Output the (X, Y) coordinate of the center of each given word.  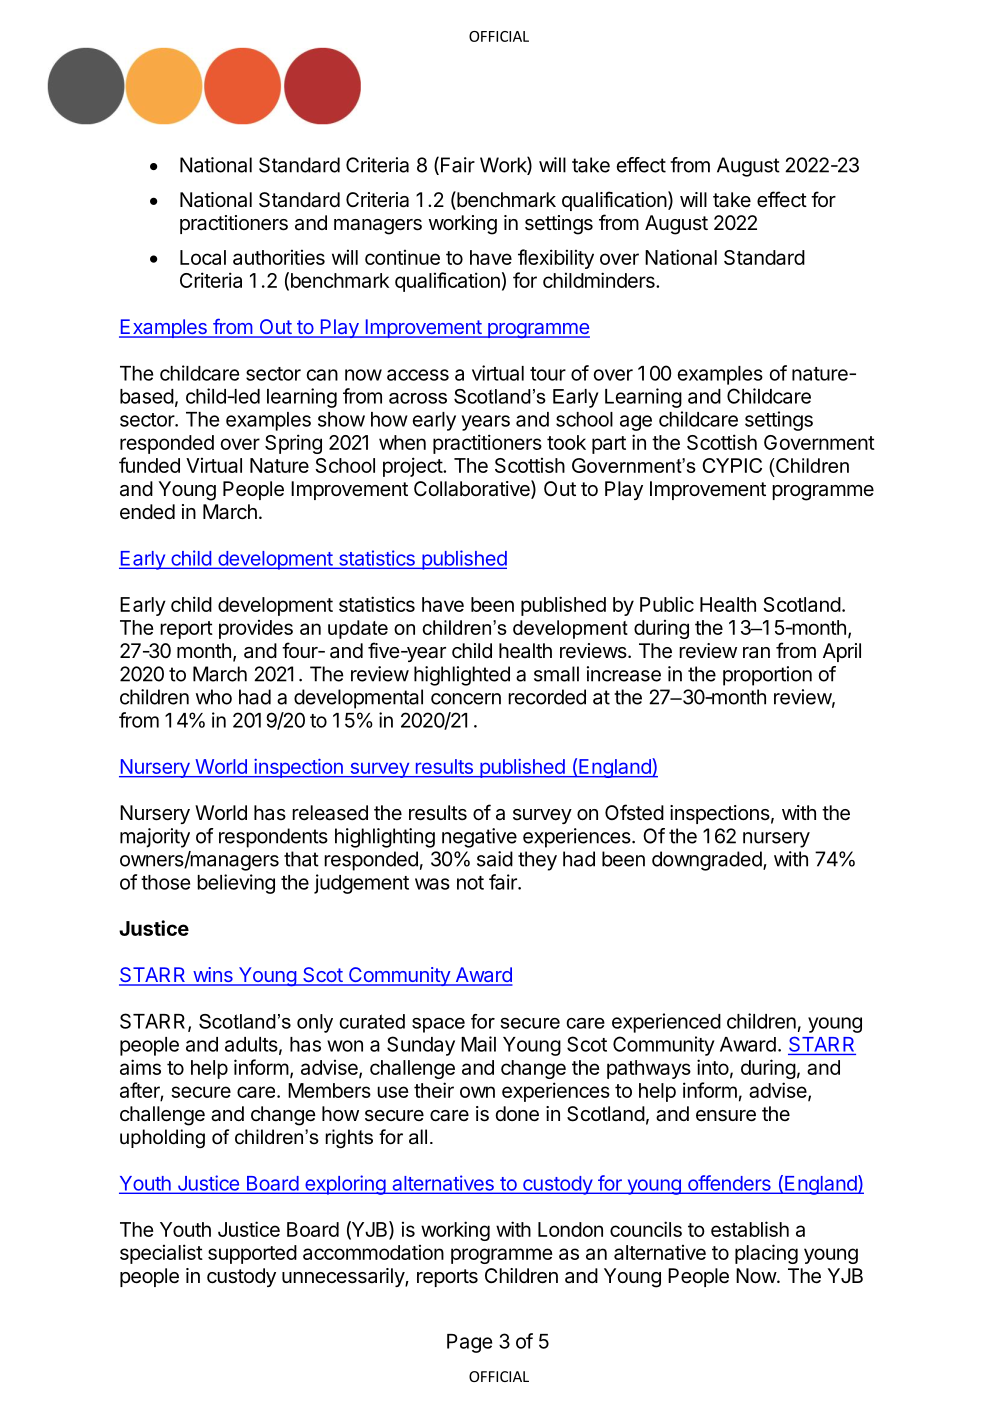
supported (252, 1254)
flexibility (556, 259)
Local (203, 257)
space (438, 1025)
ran (756, 652)
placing (766, 1254)
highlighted (462, 676)
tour (548, 374)
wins (213, 976)
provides (256, 629)
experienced (666, 1023)
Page (469, 1343)
